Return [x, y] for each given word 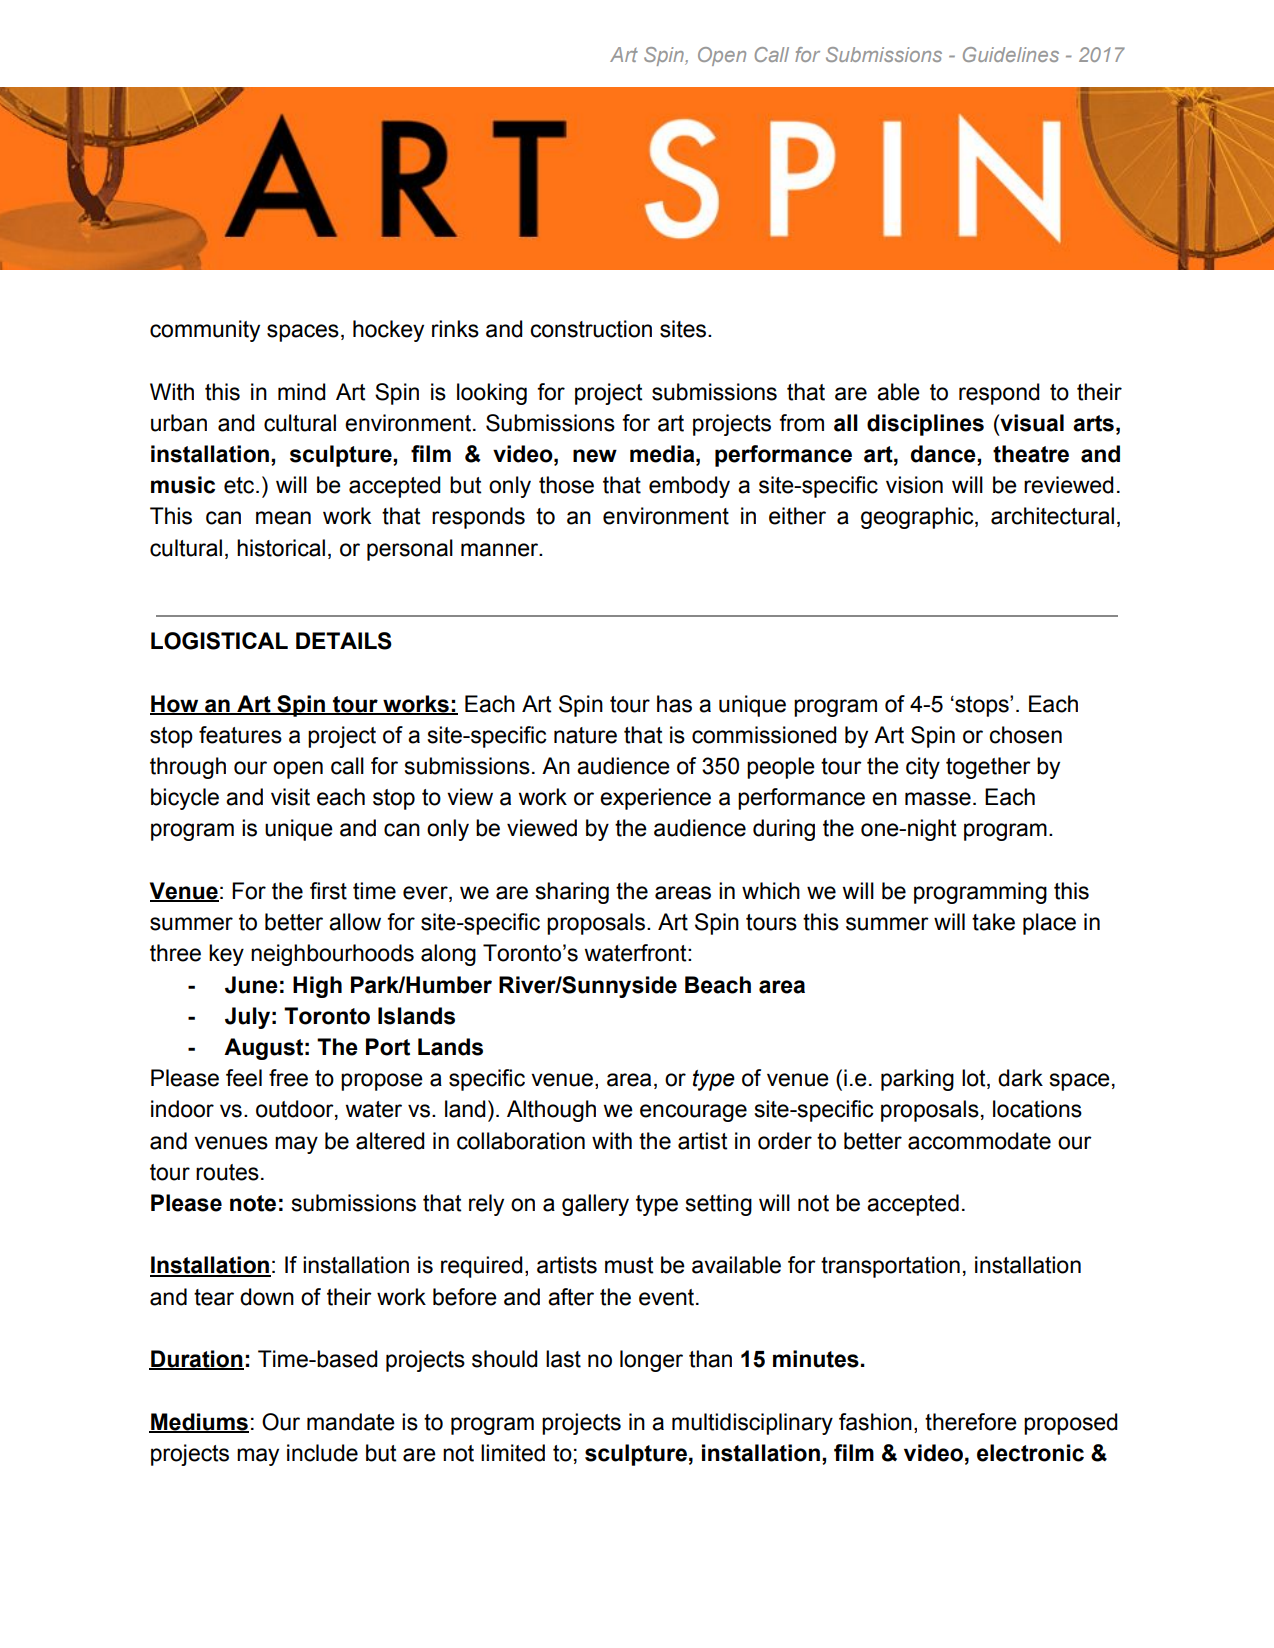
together [988, 768]
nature [585, 735]
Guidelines [1011, 54]
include [322, 1453]
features [240, 735]
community [205, 331]
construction [591, 329]
